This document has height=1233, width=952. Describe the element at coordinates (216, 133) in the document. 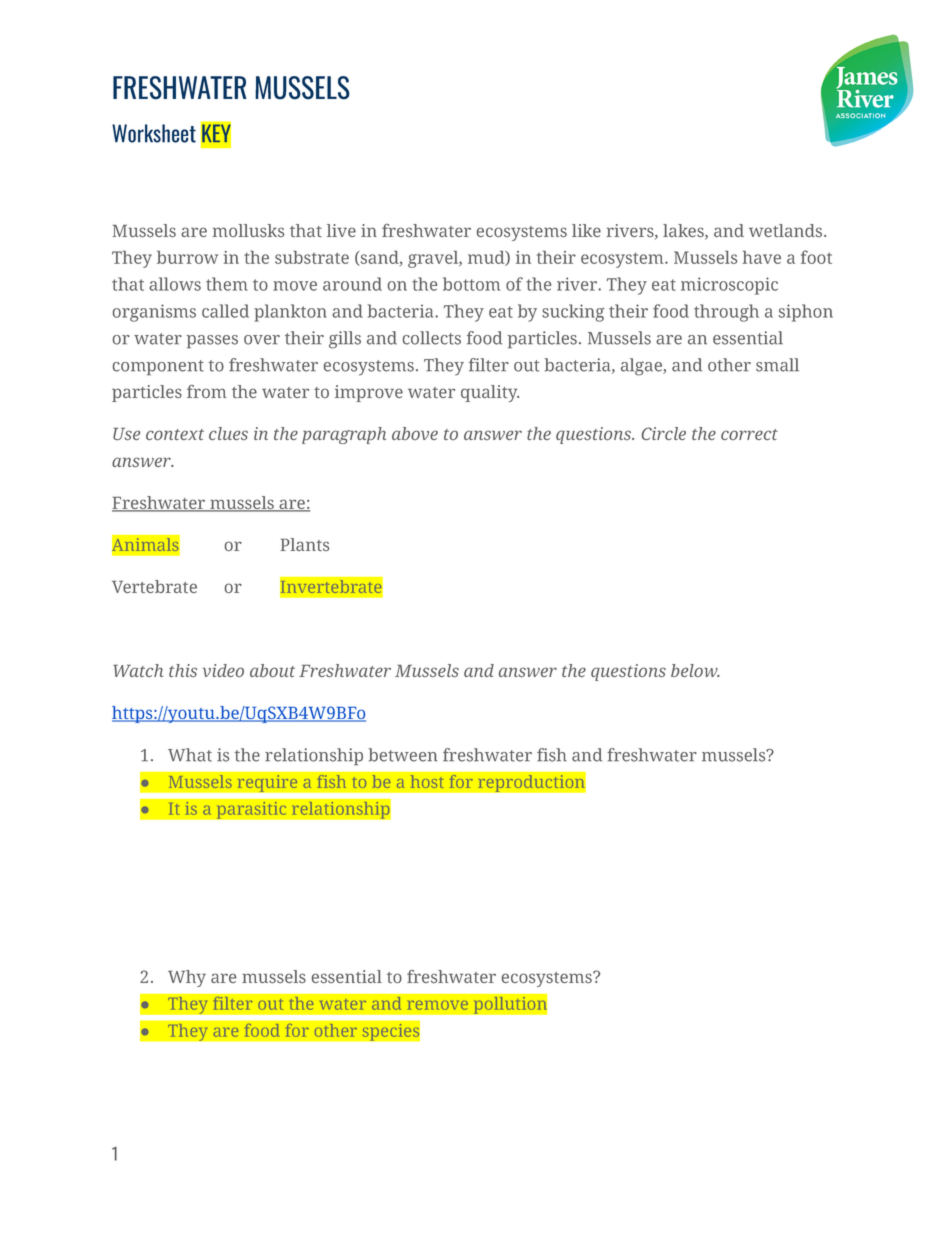

I see `KEY` at that location.
